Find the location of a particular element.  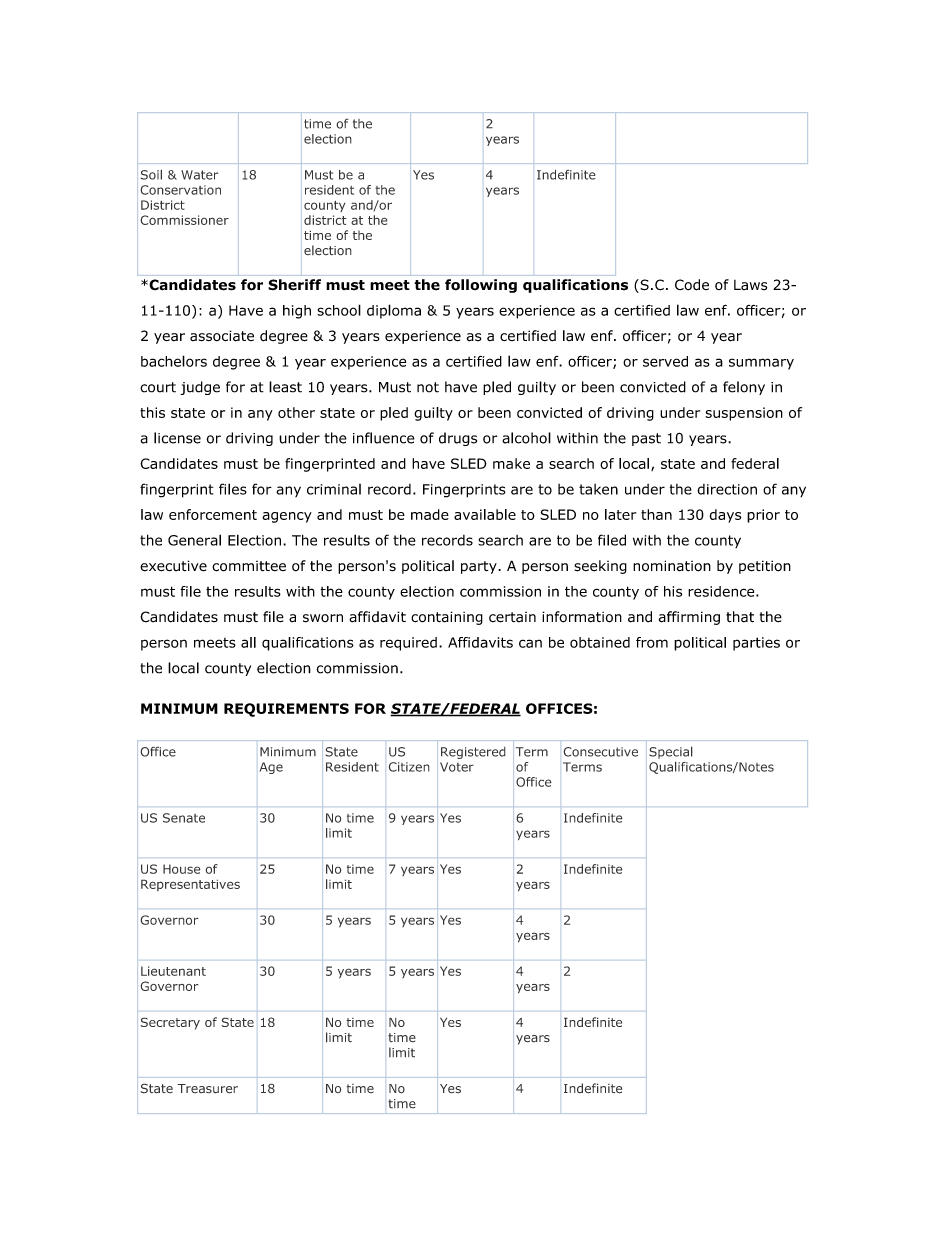

Water is located at coordinates (199, 175).
